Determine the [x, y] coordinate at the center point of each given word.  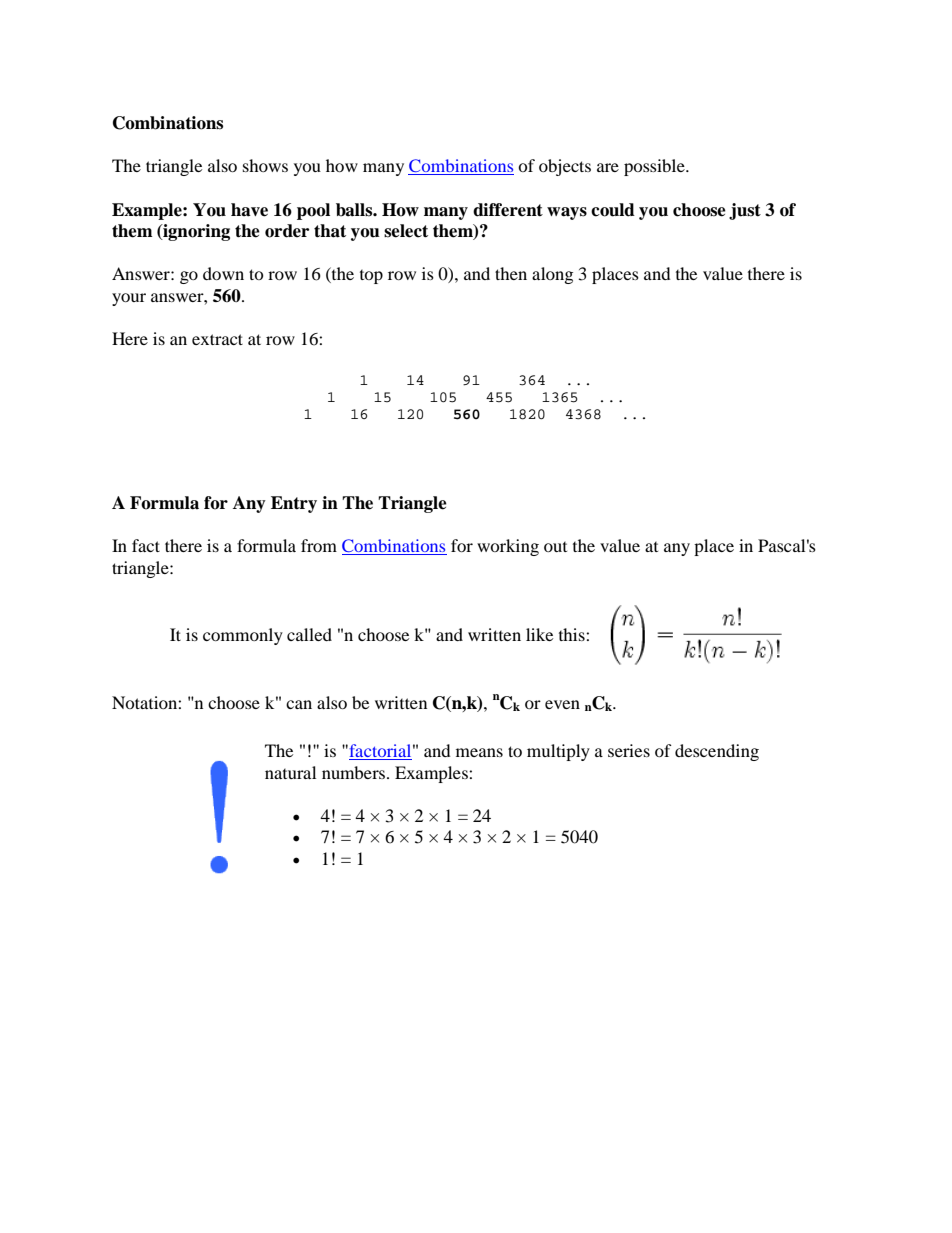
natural [290, 772]
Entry [294, 504]
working [508, 547]
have [249, 210]
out [555, 547]
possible [655, 167]
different [508, 210]
